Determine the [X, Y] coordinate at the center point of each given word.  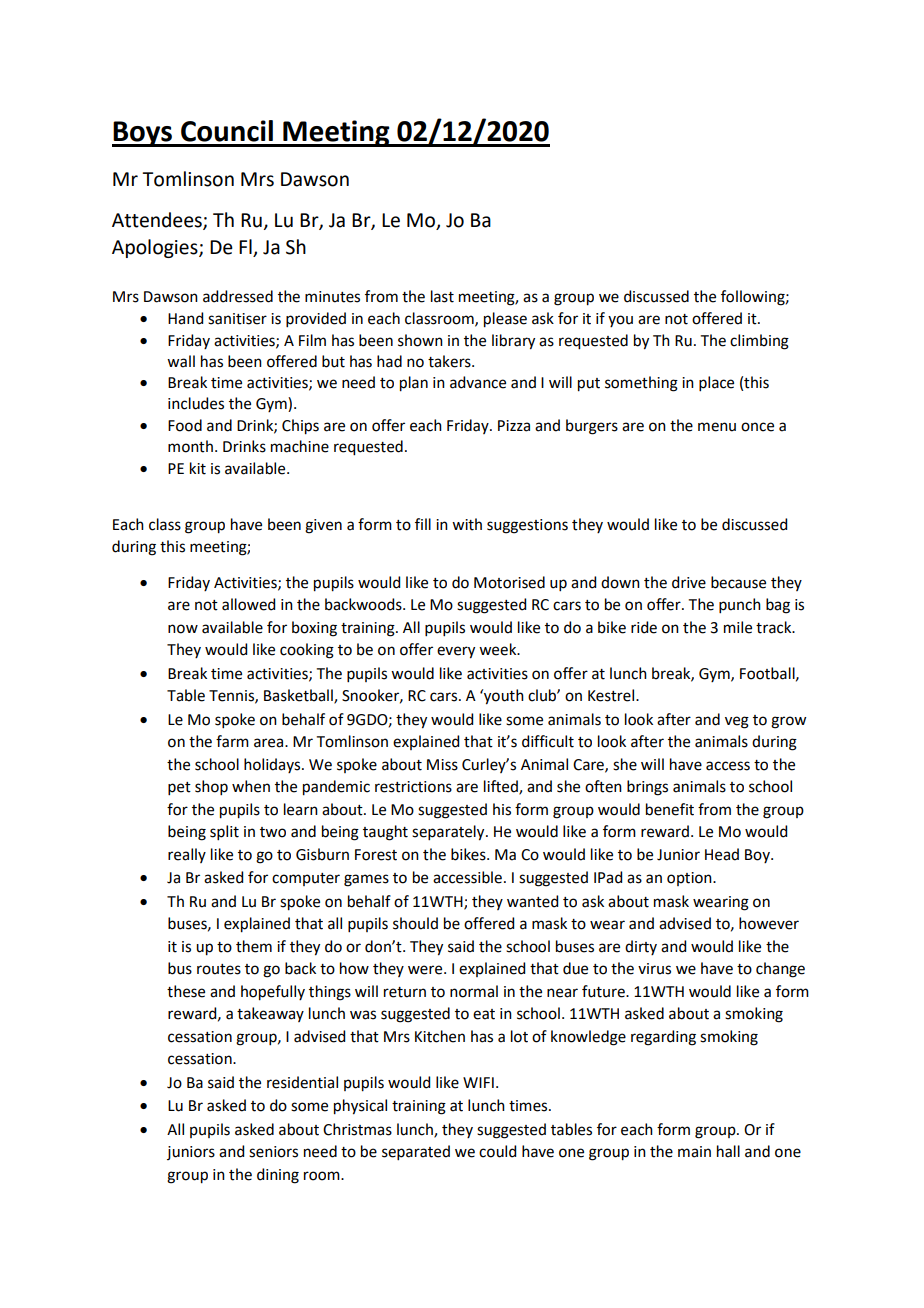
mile [738, 627]
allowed [248, 604]
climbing [759, 342]
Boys [143, 134]
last [442, 296]
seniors [273, 1152]
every [456, 652]
